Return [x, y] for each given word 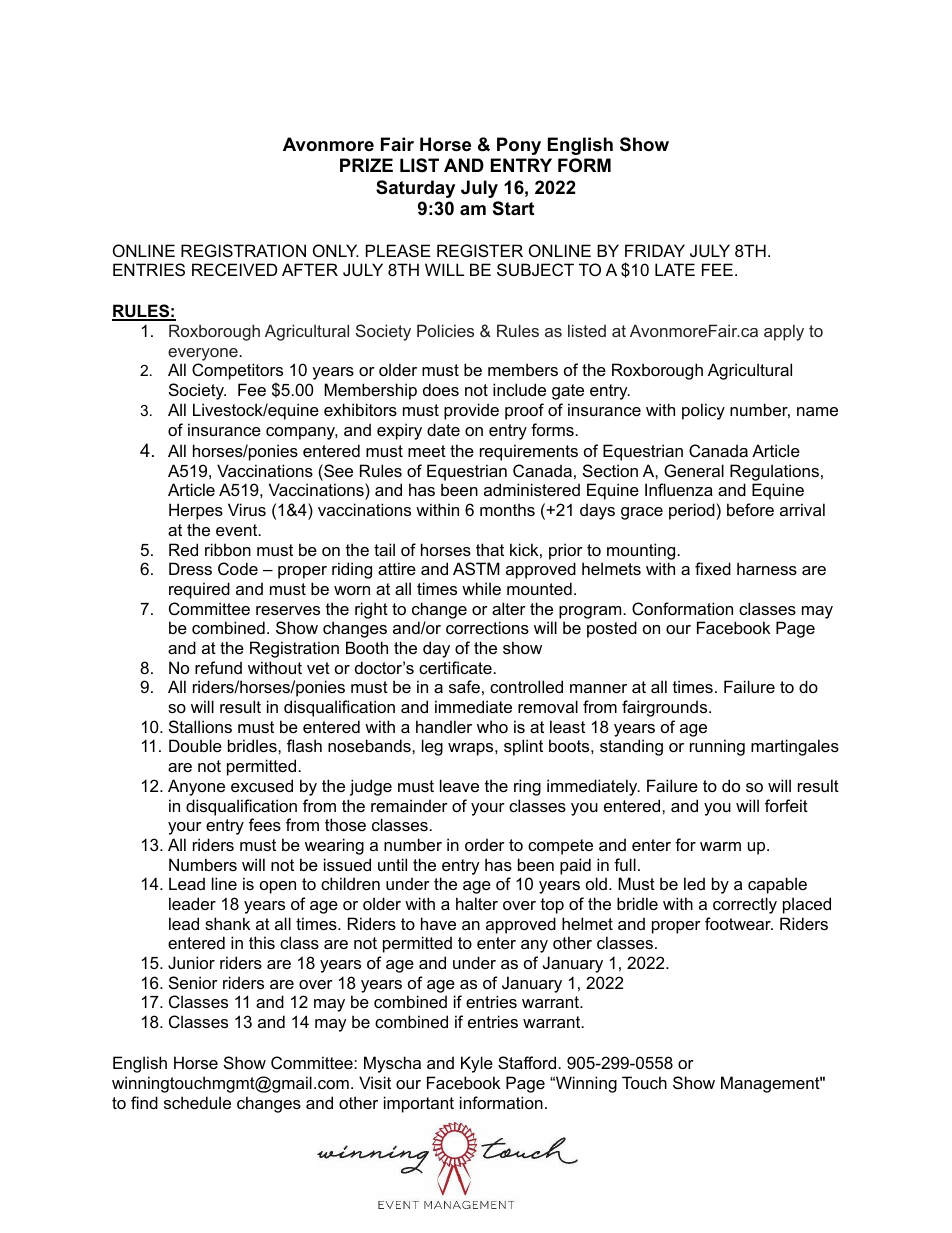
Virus [247, 509]
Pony [519, 146]
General [694, 470]
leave [459, 785]
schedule [197, 1102]
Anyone [196, 787]
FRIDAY [655, 250]
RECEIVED [234, 269]
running [717, 747]
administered [532, 489]
